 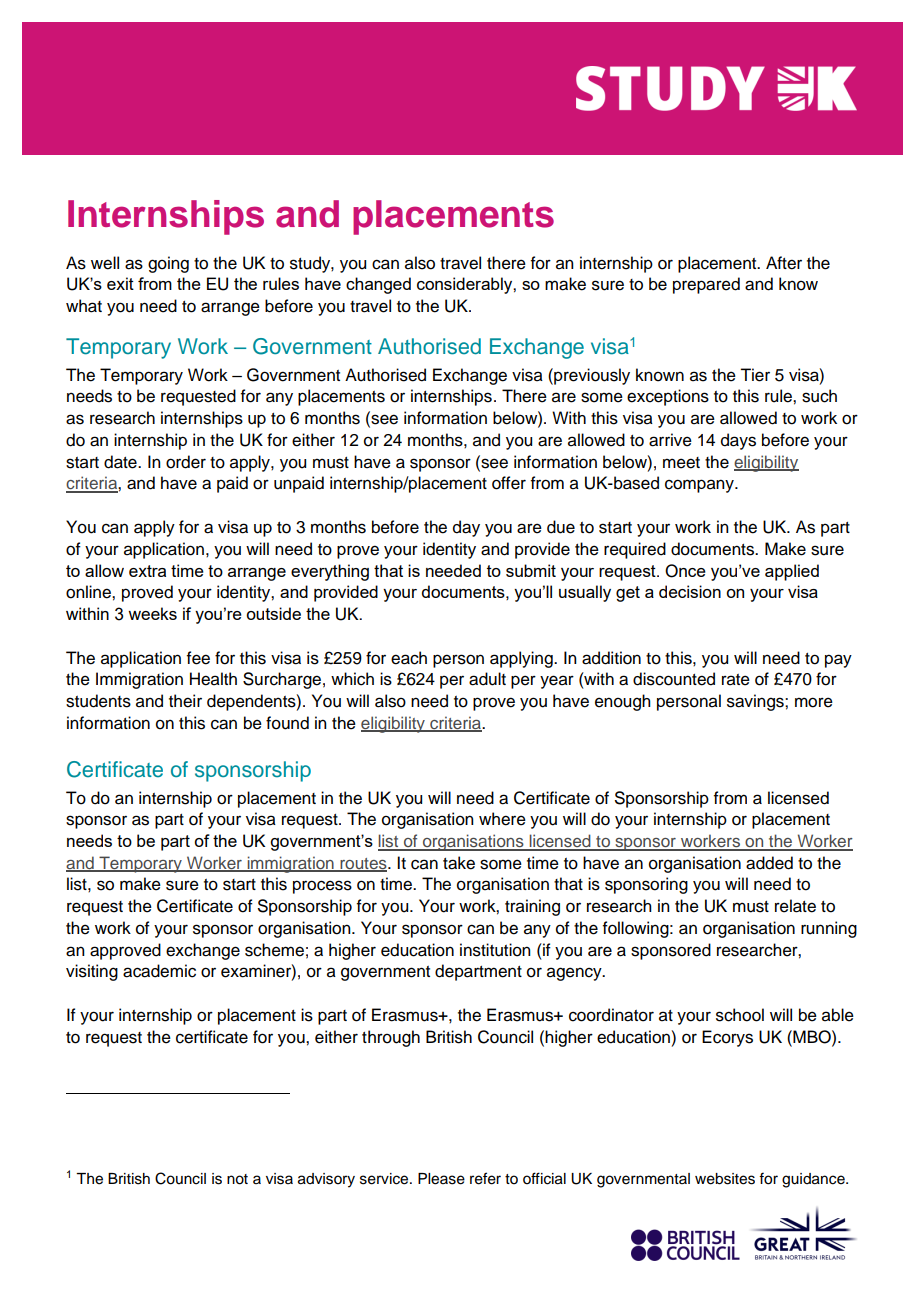 What do you see at coordinates (237, 1179) in the document?
I see `not` at bounding box center [237, 1179].
